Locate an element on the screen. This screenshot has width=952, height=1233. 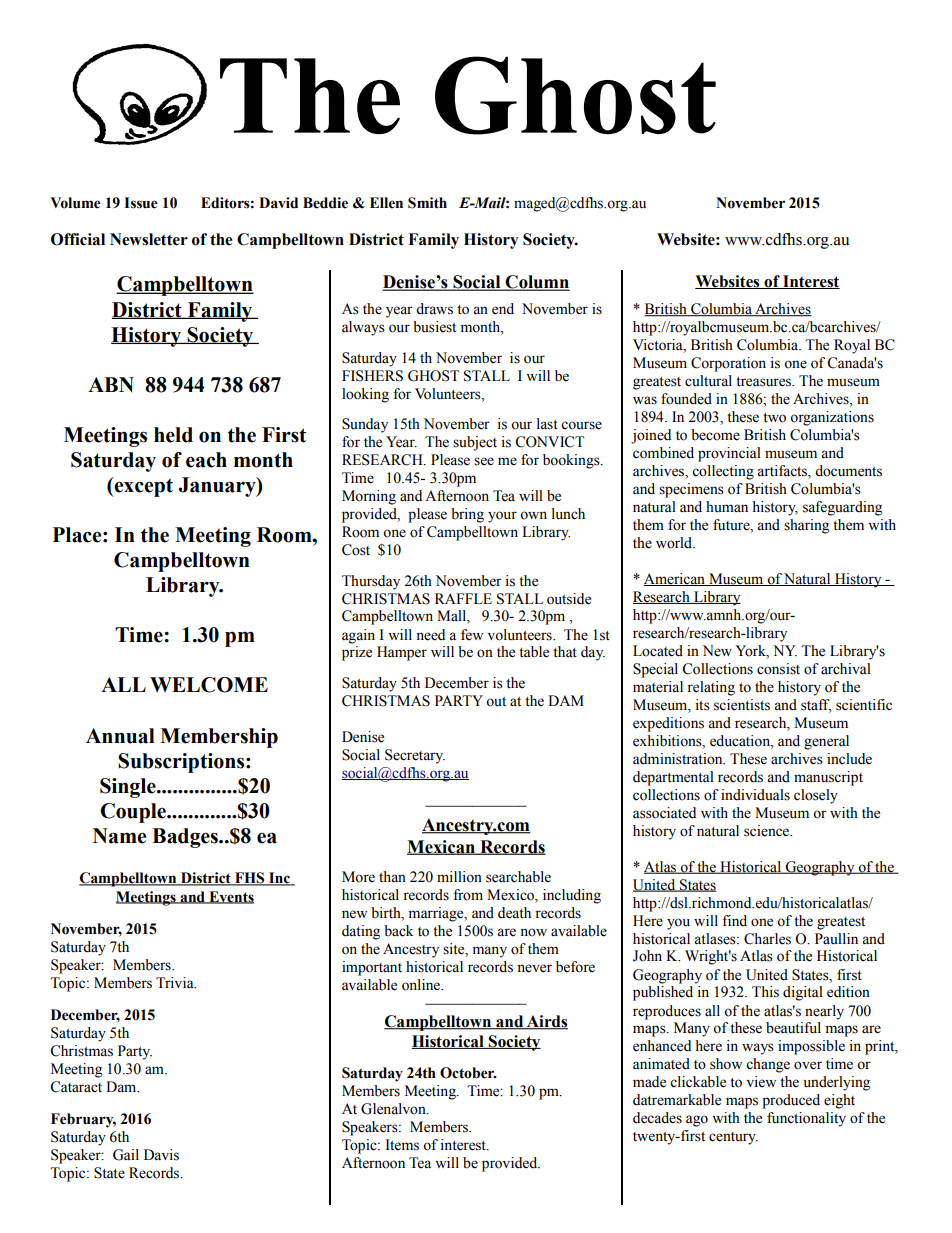
Secretary is located at coordinates (415, 756).
